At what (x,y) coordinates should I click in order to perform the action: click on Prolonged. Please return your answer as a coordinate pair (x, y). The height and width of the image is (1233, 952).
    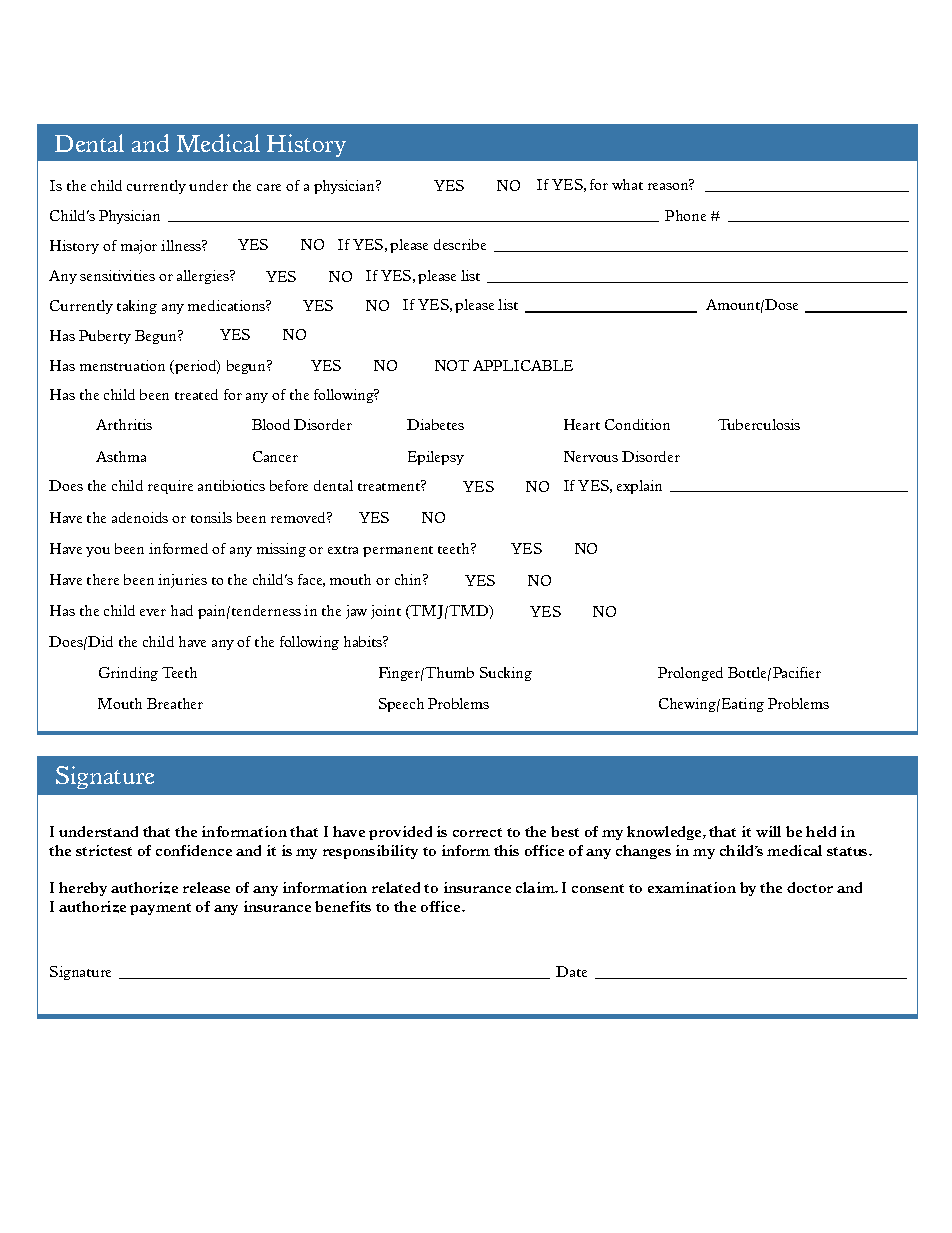
    Looking at the image, I should click on (690, 674).
